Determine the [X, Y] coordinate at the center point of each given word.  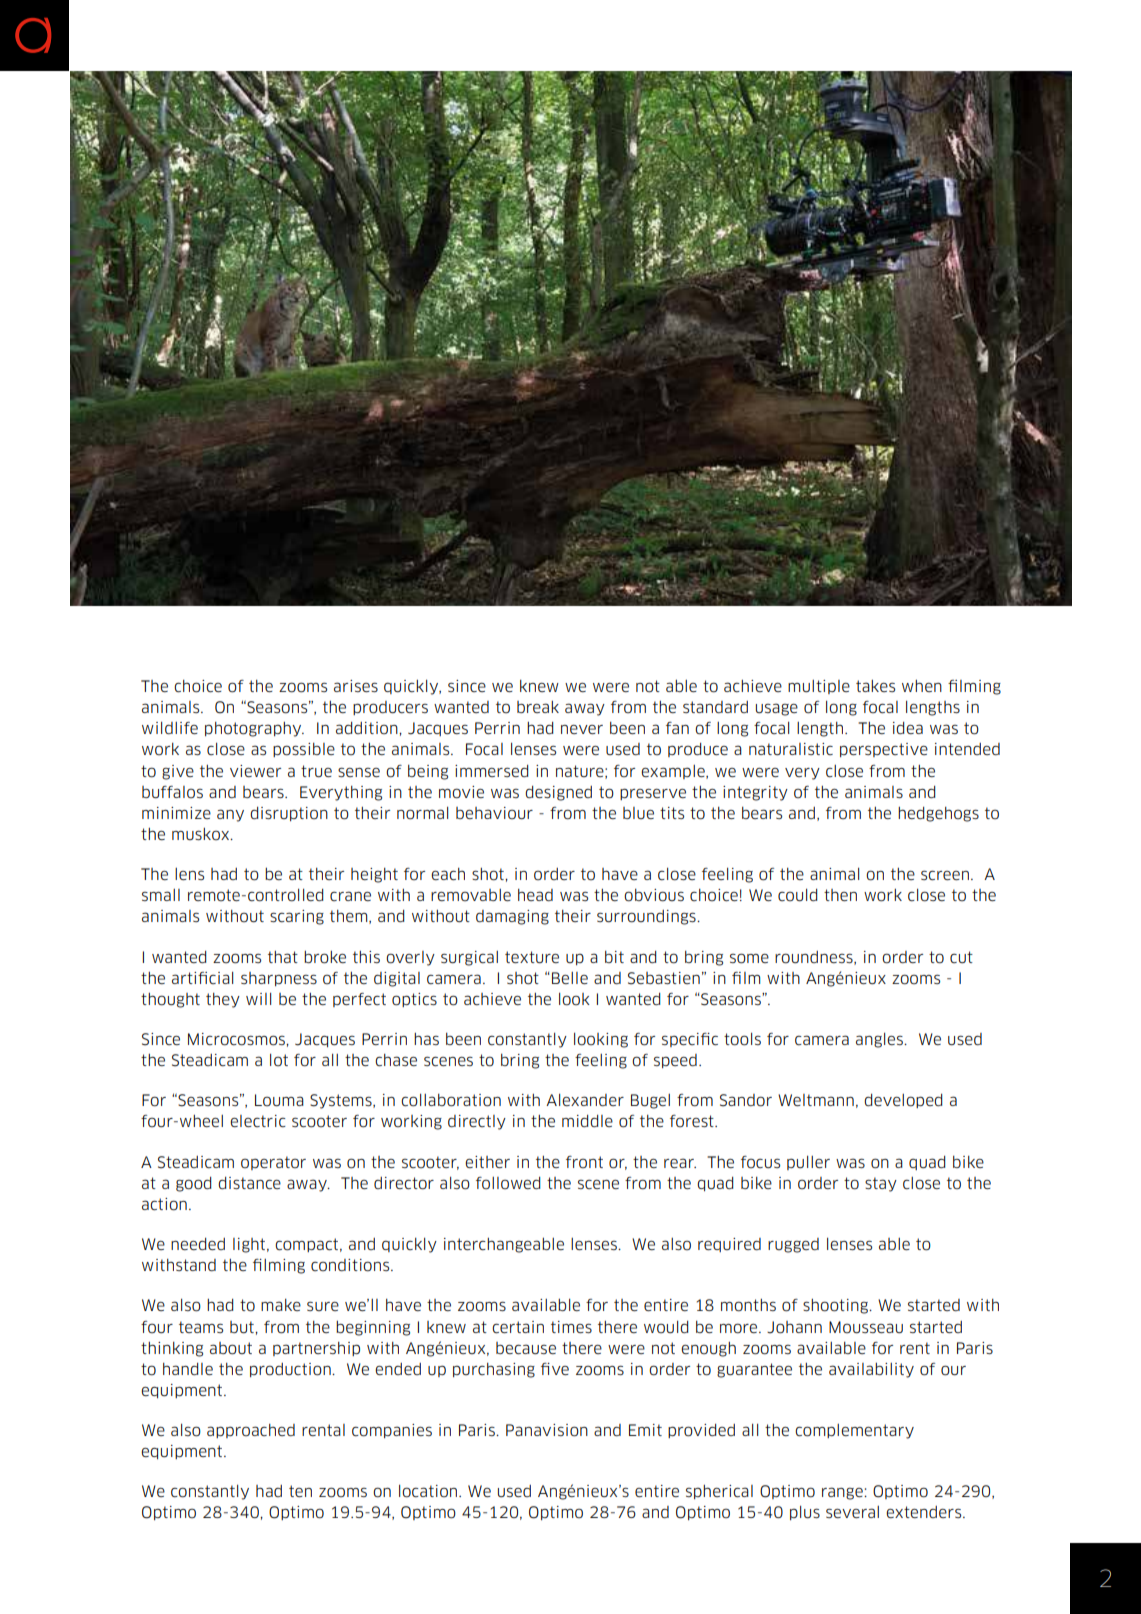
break [538, 707]
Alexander [585, 1100]
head [535, 895]
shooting [837, 1306]
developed [903, 1101]
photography [254, 729]
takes [875, 686]
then [840, 895]
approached [251, 1431]
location [429, 1491]
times [571, 1327]
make [281, 1305]
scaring [297, 917]
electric [258, 1121]
